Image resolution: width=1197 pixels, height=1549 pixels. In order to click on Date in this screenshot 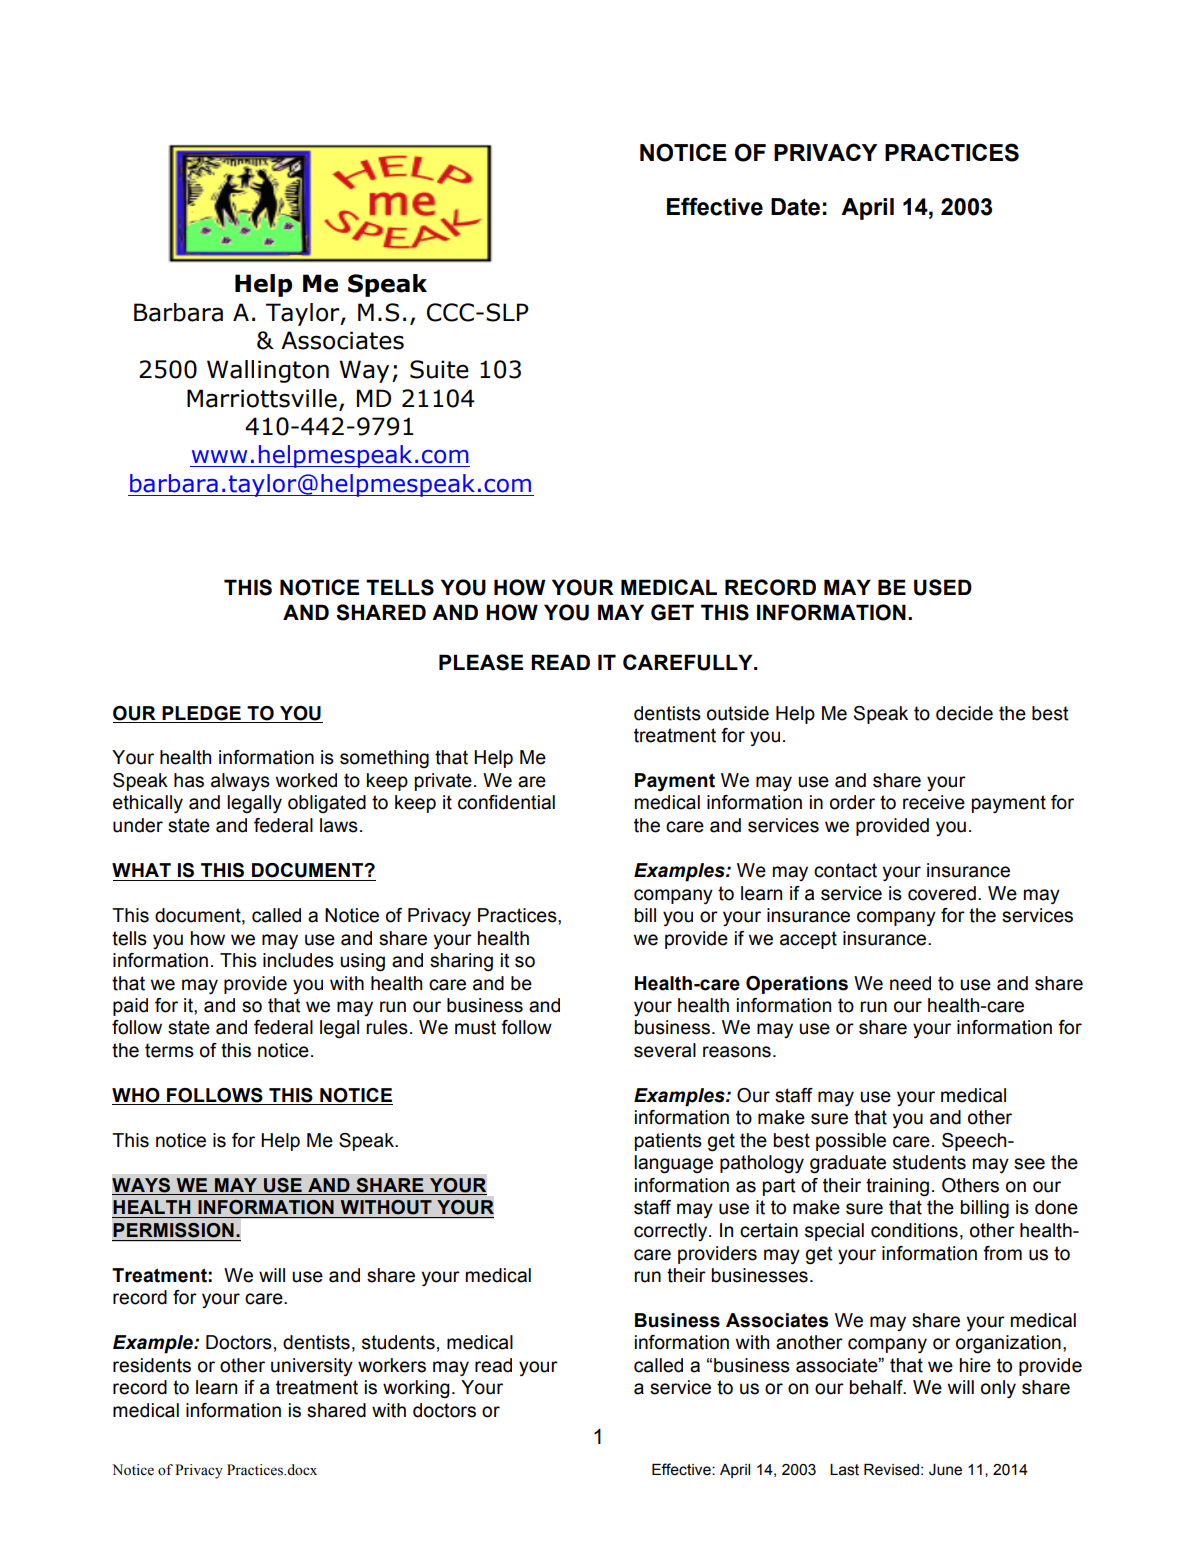, I will do `click(795, 207)`.
